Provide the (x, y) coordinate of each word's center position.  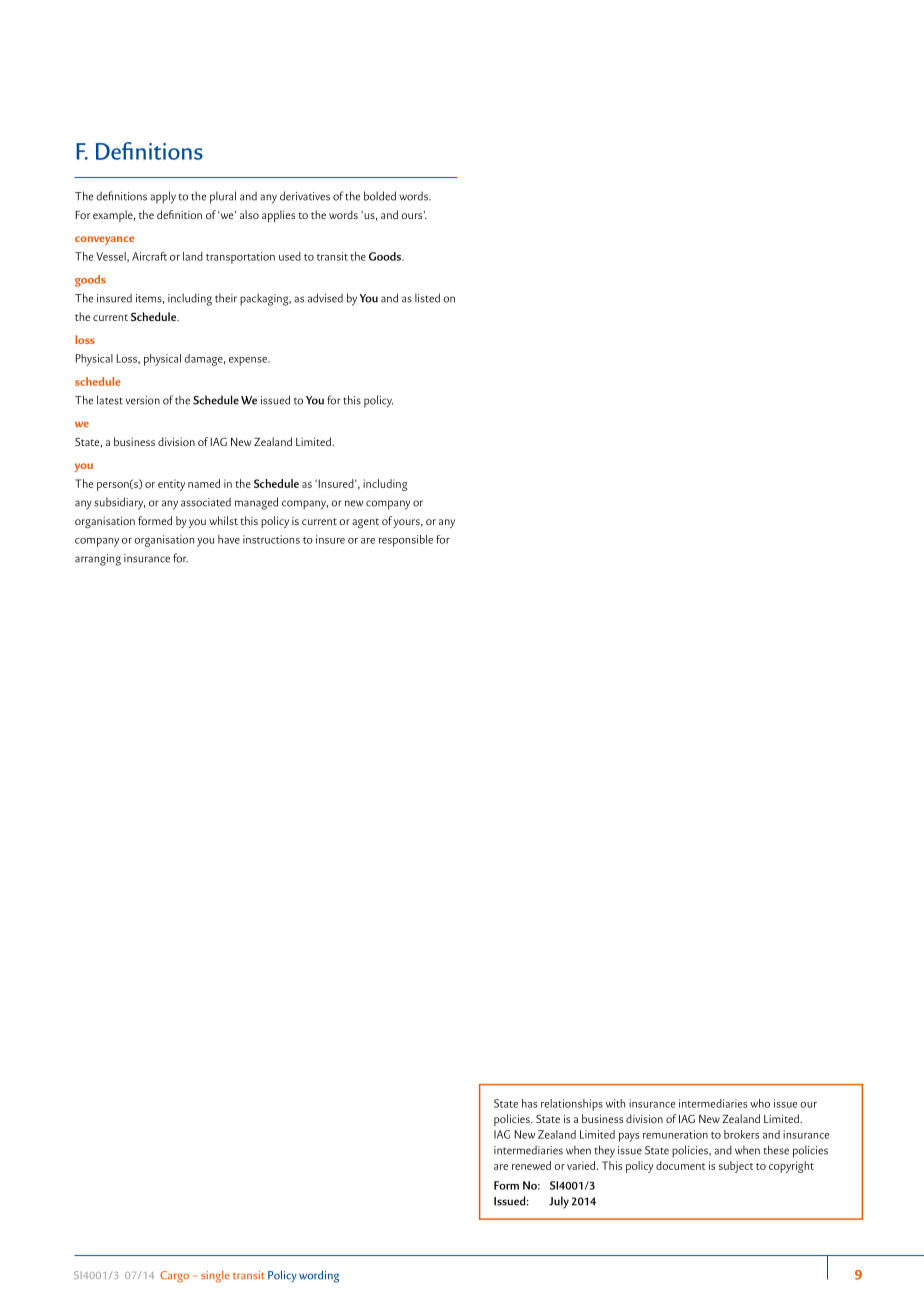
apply (163, 197)
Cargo (174, 1277)
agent (365, 523)
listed (427, 298)
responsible (406, 541)
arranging (98, 560)
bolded (380, 196)
